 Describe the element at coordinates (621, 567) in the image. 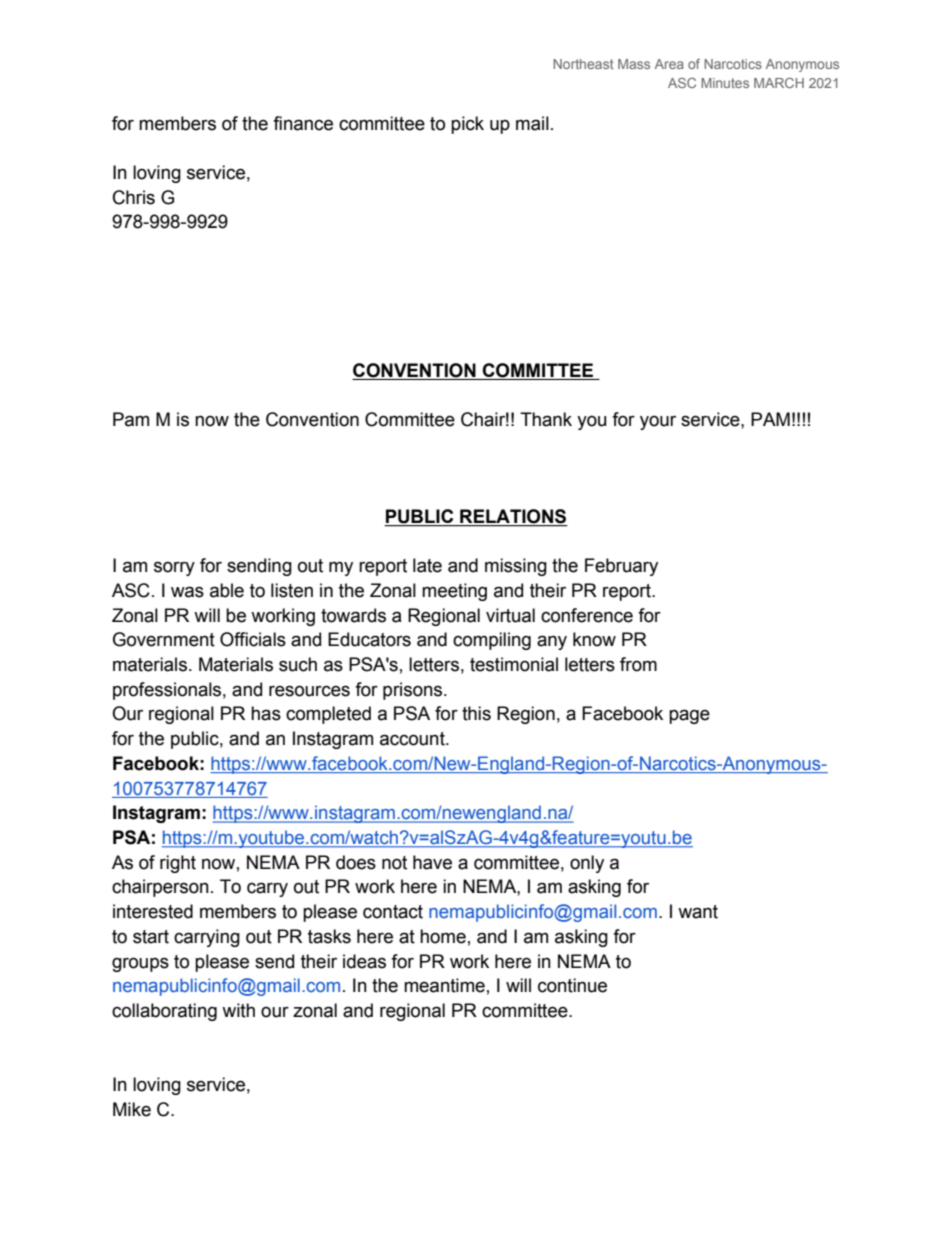

I see `February` at that location.
